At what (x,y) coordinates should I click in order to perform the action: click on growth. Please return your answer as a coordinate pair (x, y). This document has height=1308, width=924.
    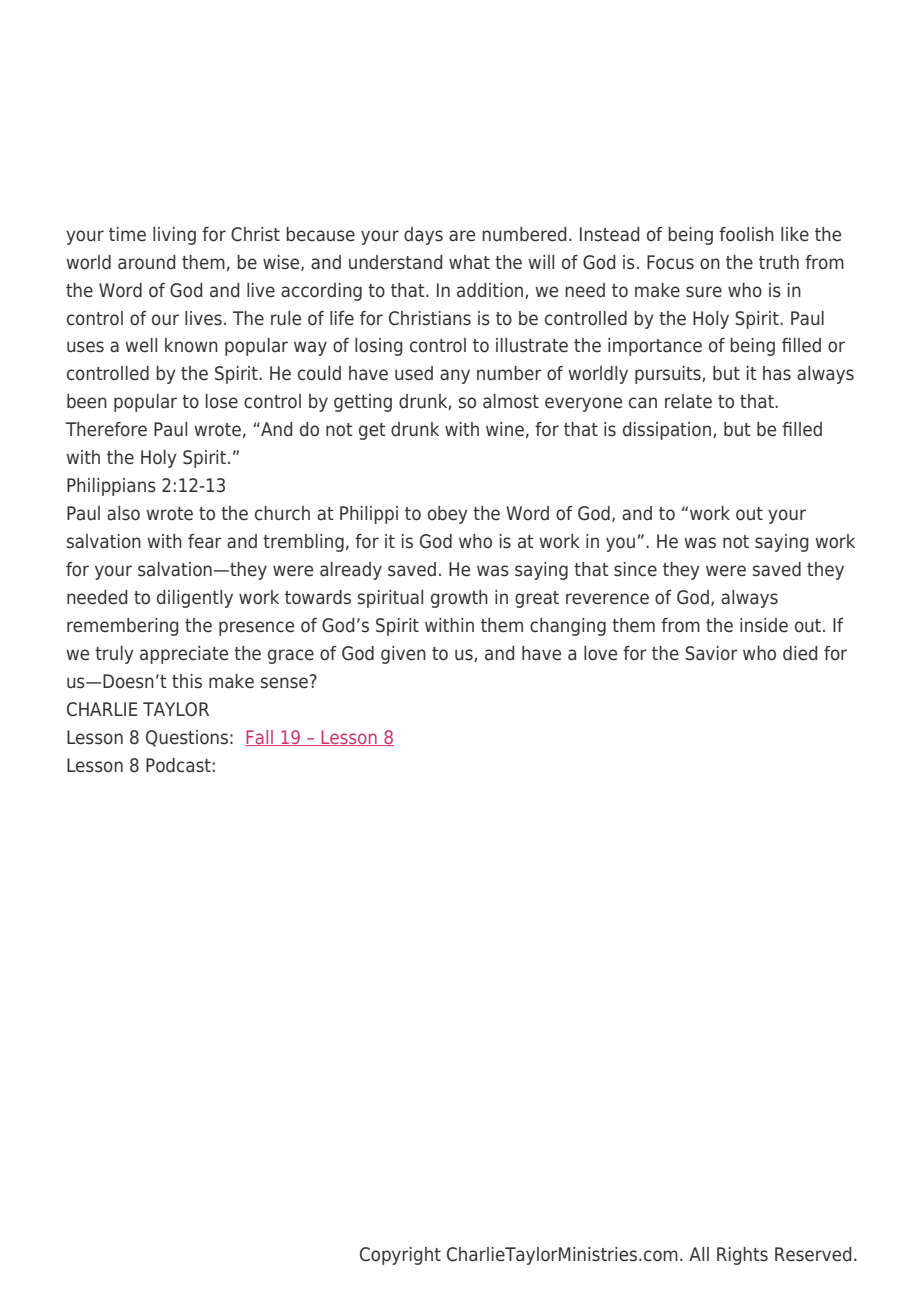
    Looking at the image, I should click on (459, 599).
